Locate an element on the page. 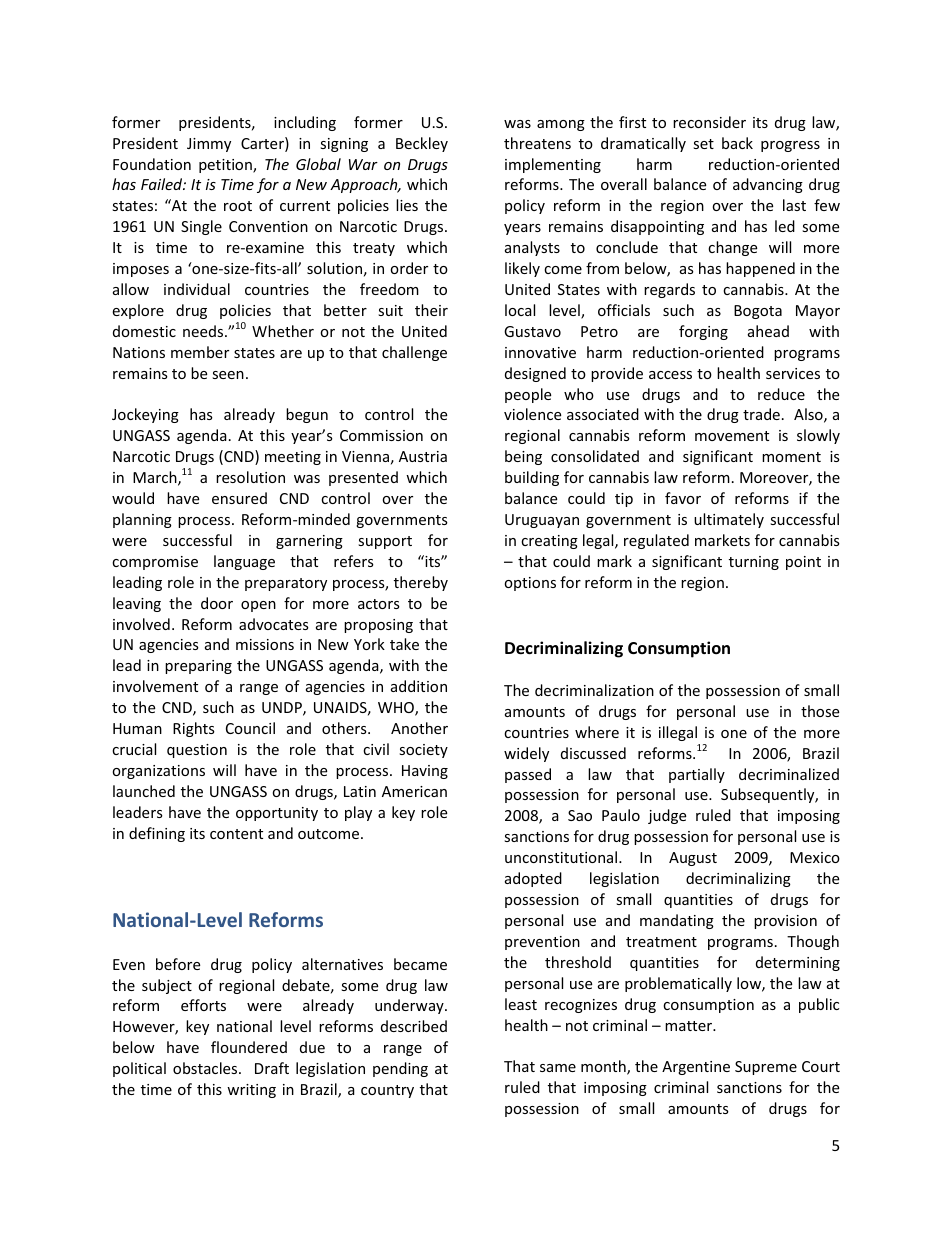  threatens is located at coordinates (537, 143).
